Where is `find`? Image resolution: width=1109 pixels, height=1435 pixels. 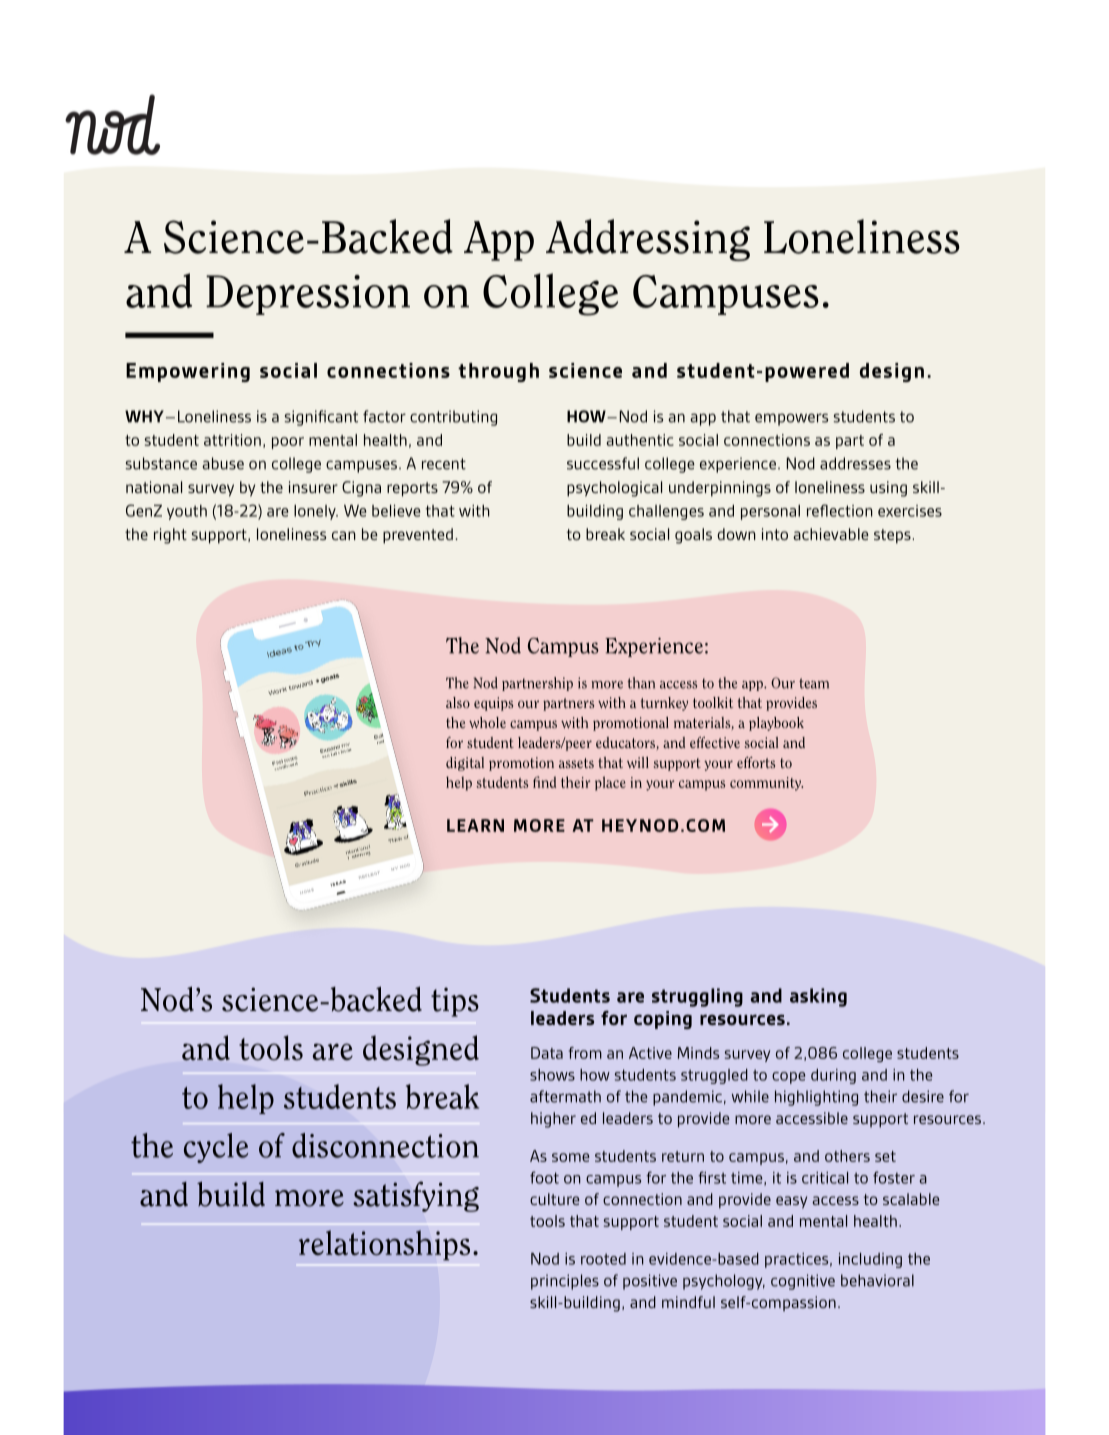
find is located at coordinates (544, 782).
